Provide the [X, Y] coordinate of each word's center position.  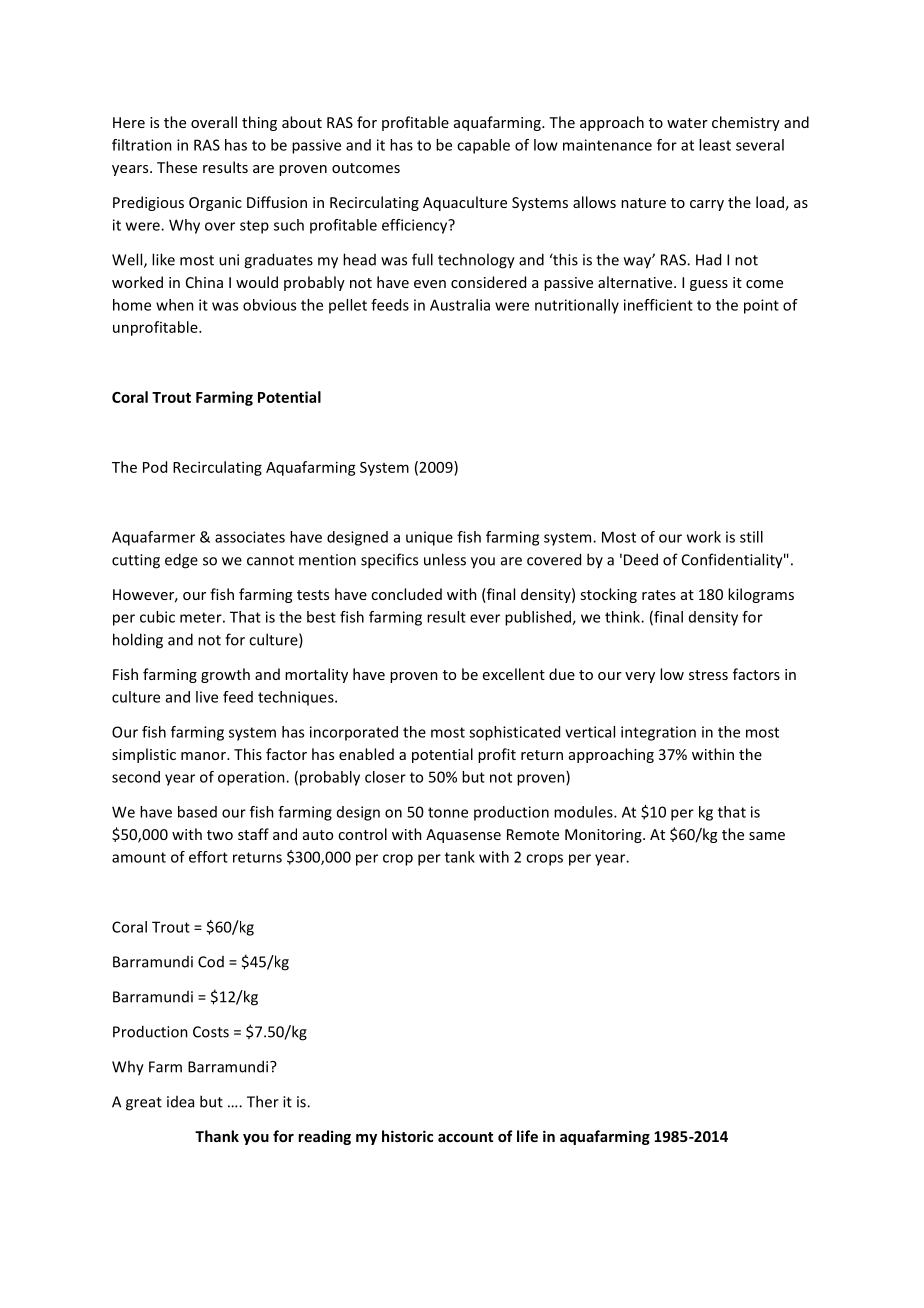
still [751, 537]
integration [658, 733]
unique [429, 538]
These [177, 167]
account [465, 1137]
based [197, 812]
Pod [155, 467]
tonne [448, 812]
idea [180, 1102]
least [715, 145]
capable [483, 146]
